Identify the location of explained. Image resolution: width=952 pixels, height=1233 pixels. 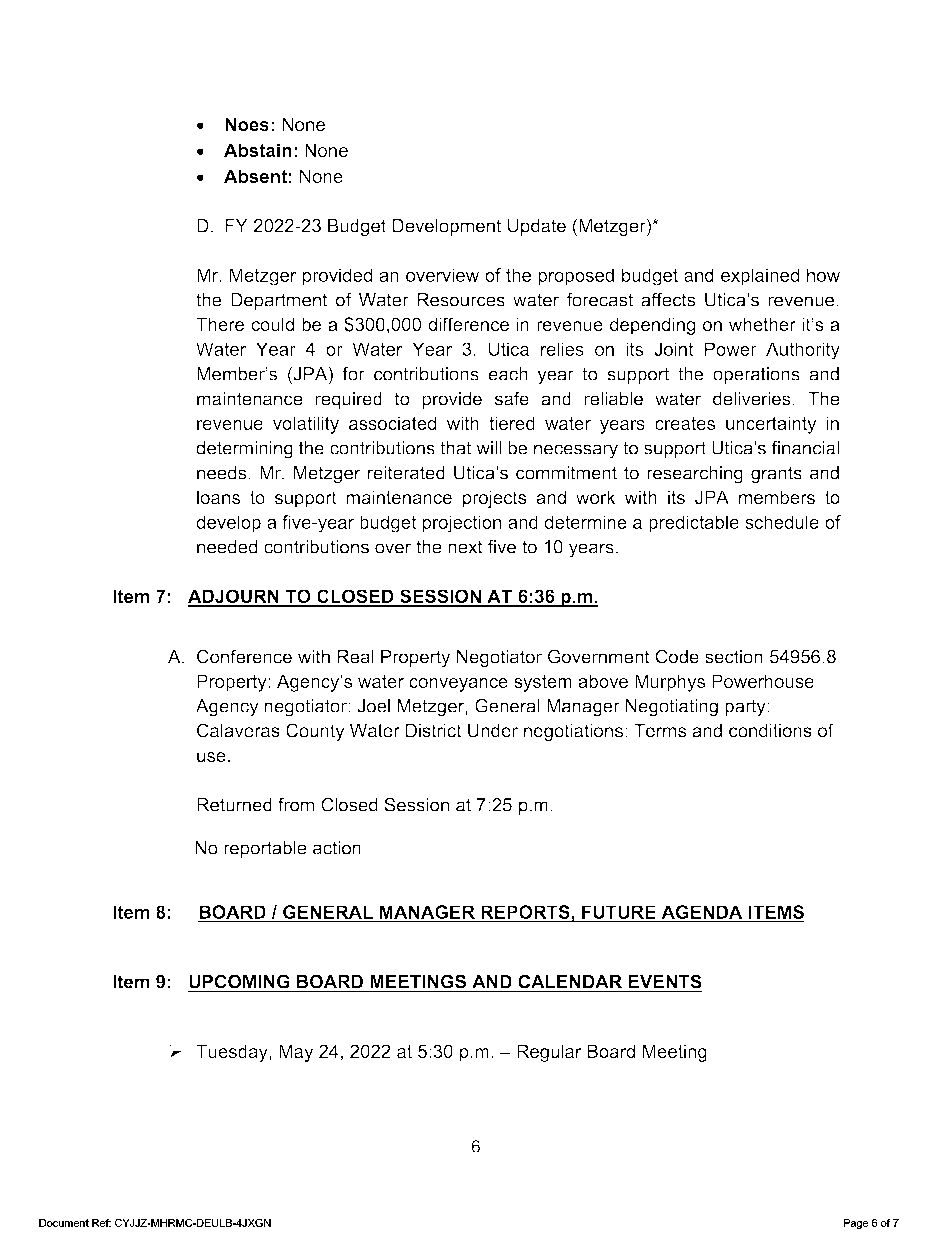
(760, 277).
